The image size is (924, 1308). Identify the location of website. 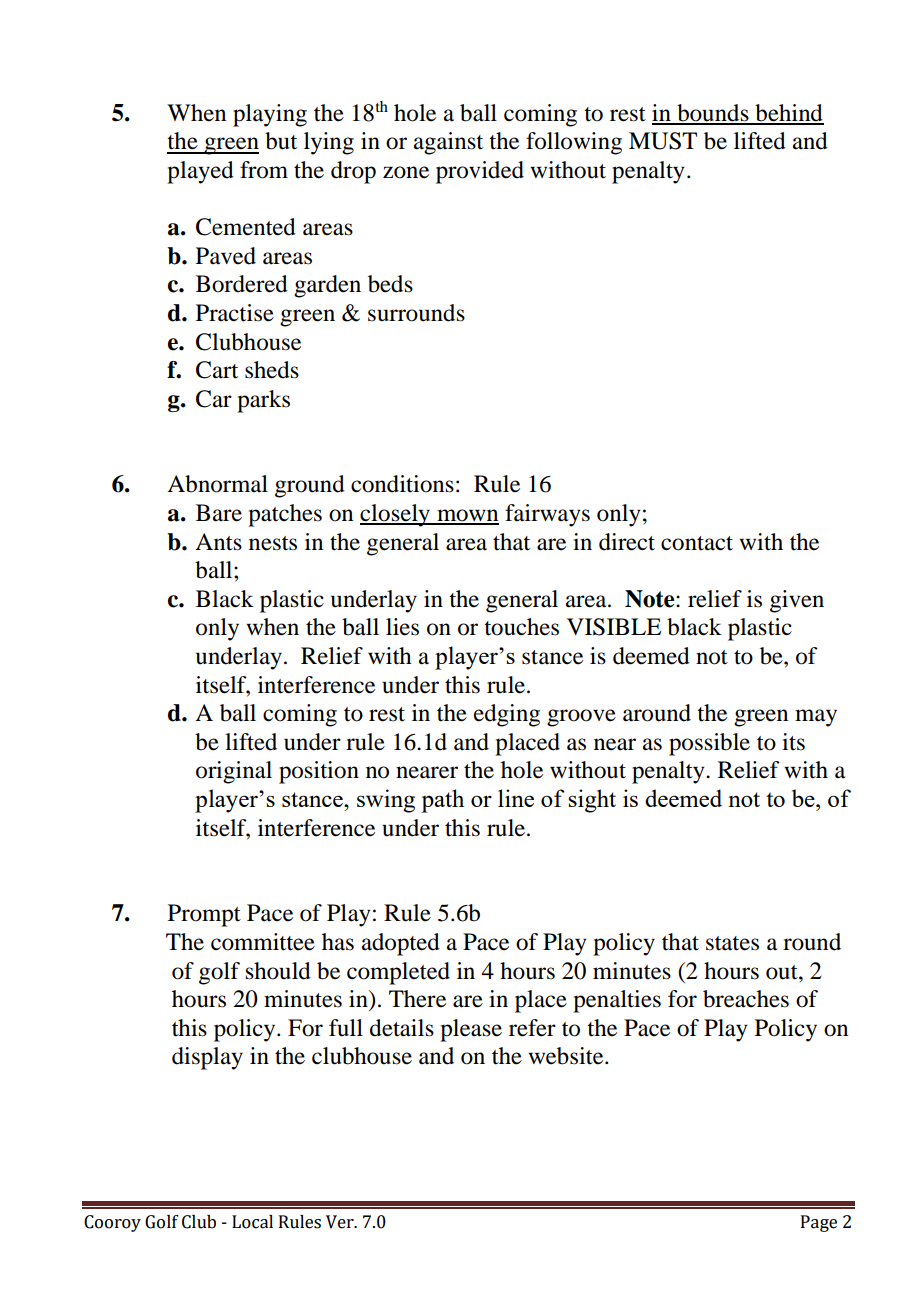
(567, 1056).
